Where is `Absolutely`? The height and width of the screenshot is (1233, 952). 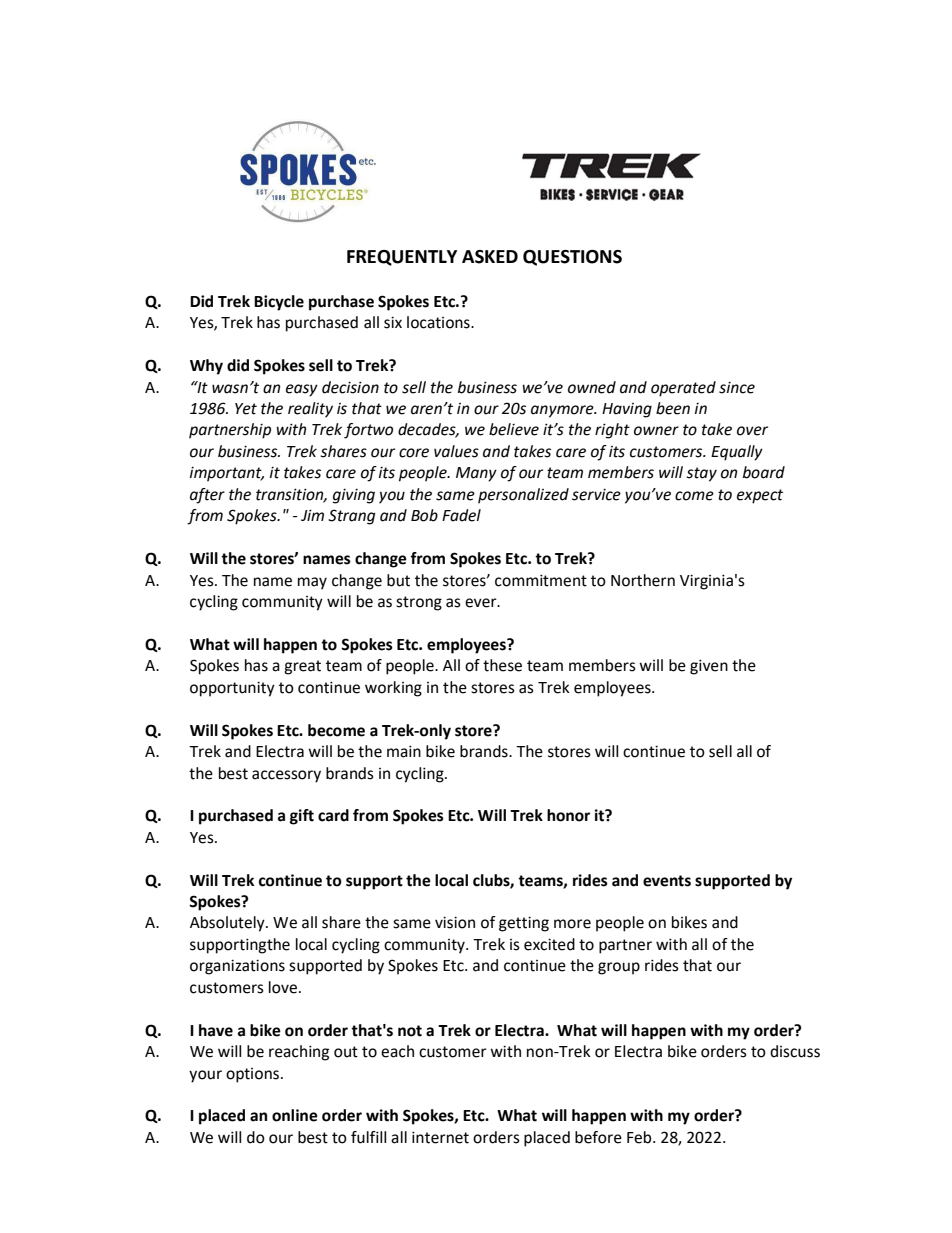
Absolutely is located at coordinates (228, 924).
